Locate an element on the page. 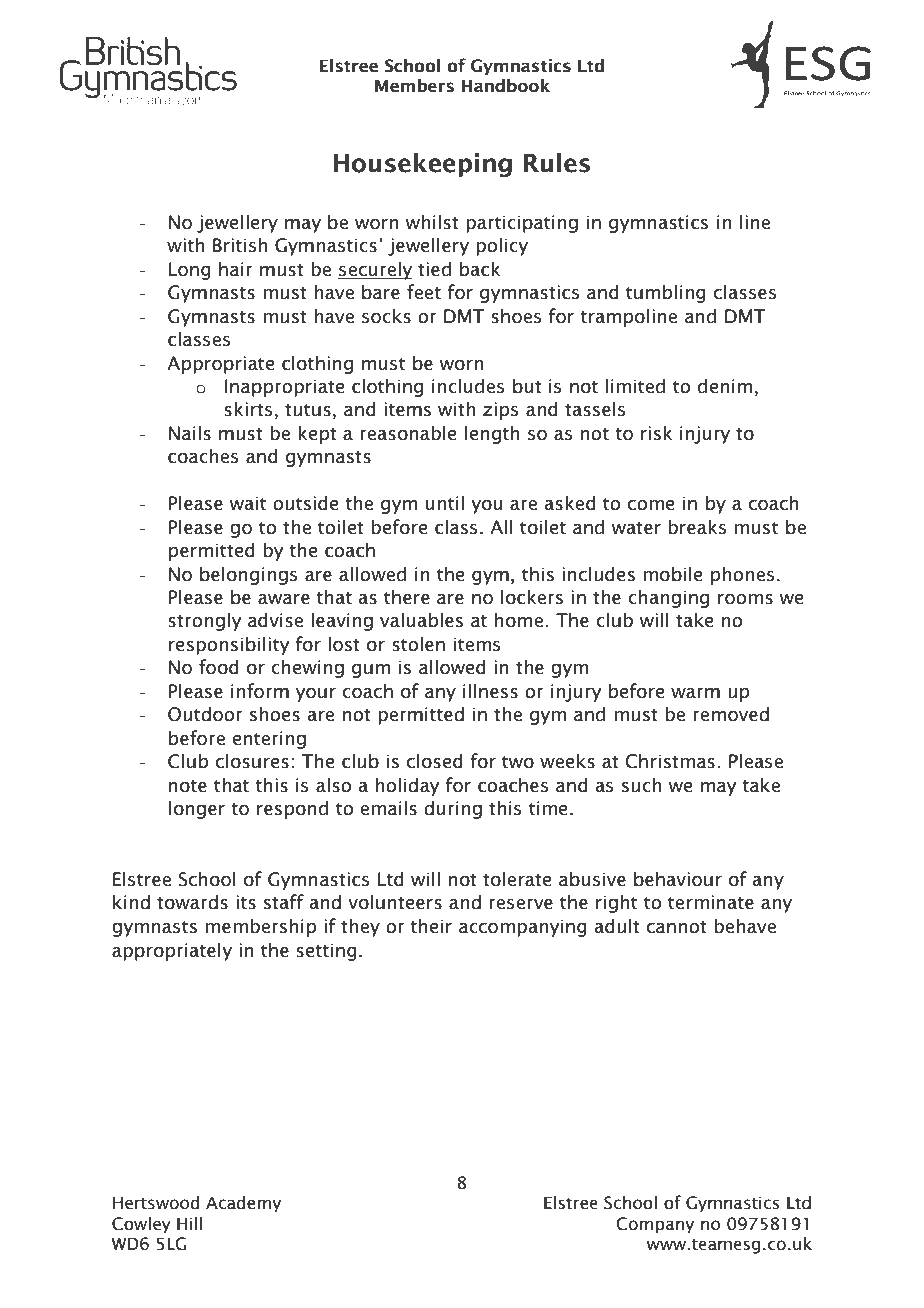 The height and width of the image is (1308, 924). food is located at coordinates (219, 667).
